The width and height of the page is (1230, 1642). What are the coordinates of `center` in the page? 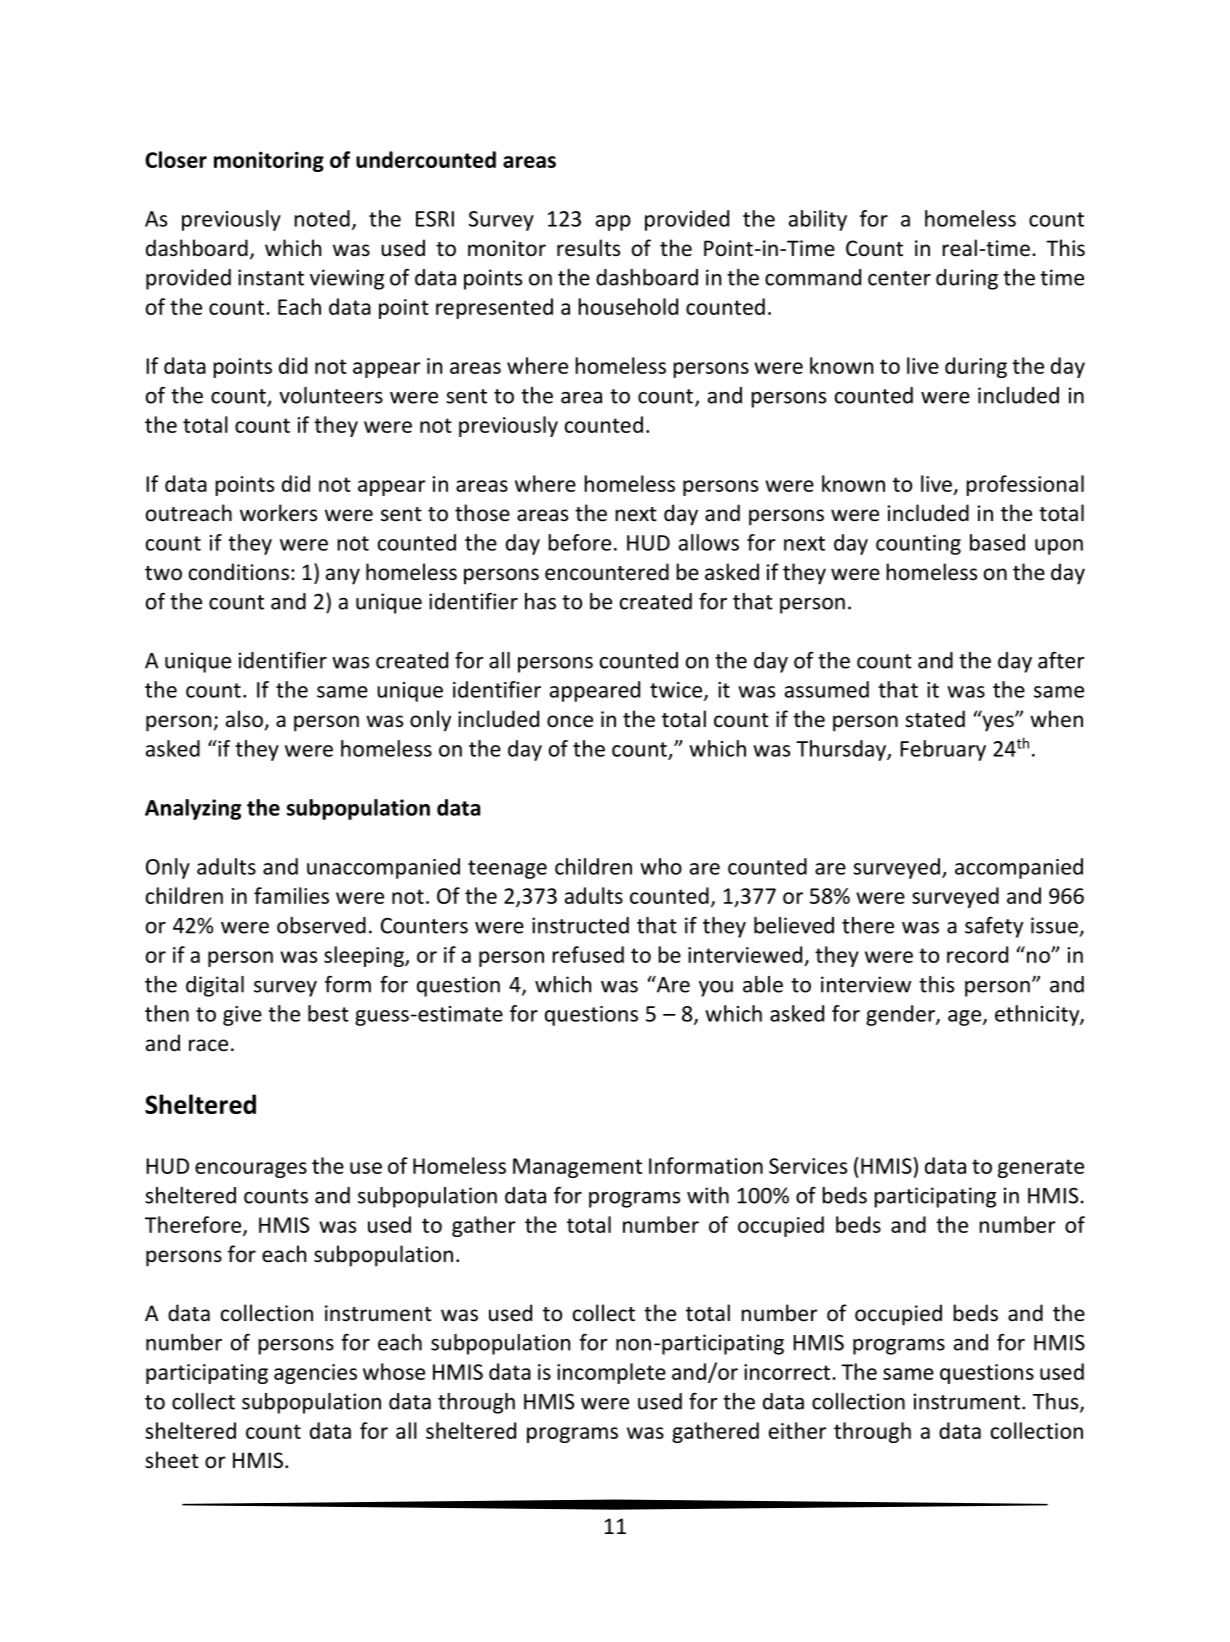 It's located at (899, 278).
